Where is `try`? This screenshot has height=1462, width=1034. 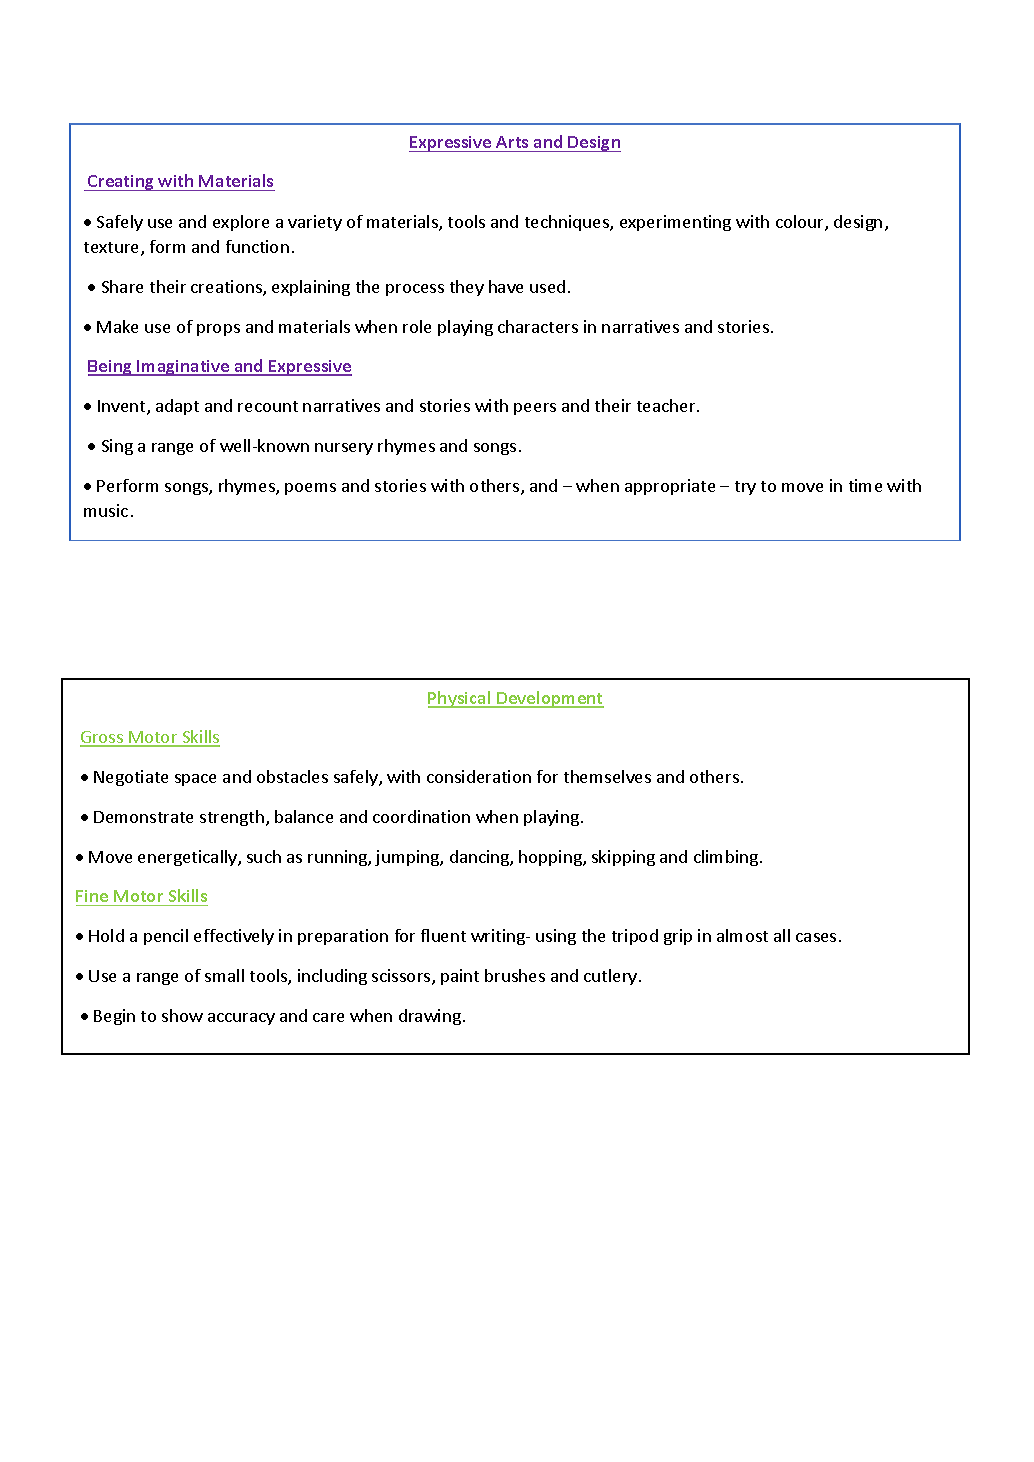
try is located at coordinates (745, 488).
